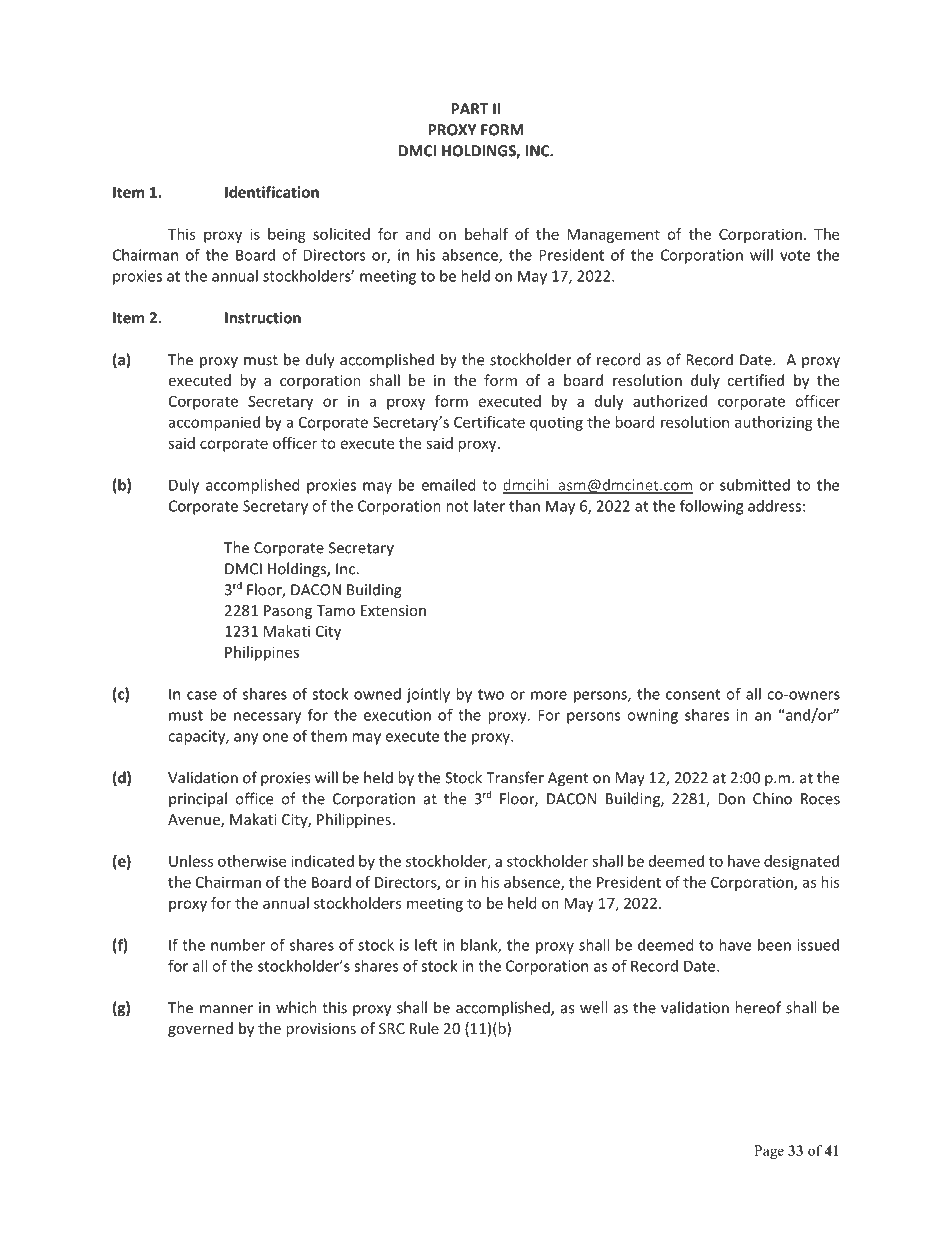 This screenshot has width=952, height=1233. I want to click on Page, so click(769, 1152).
